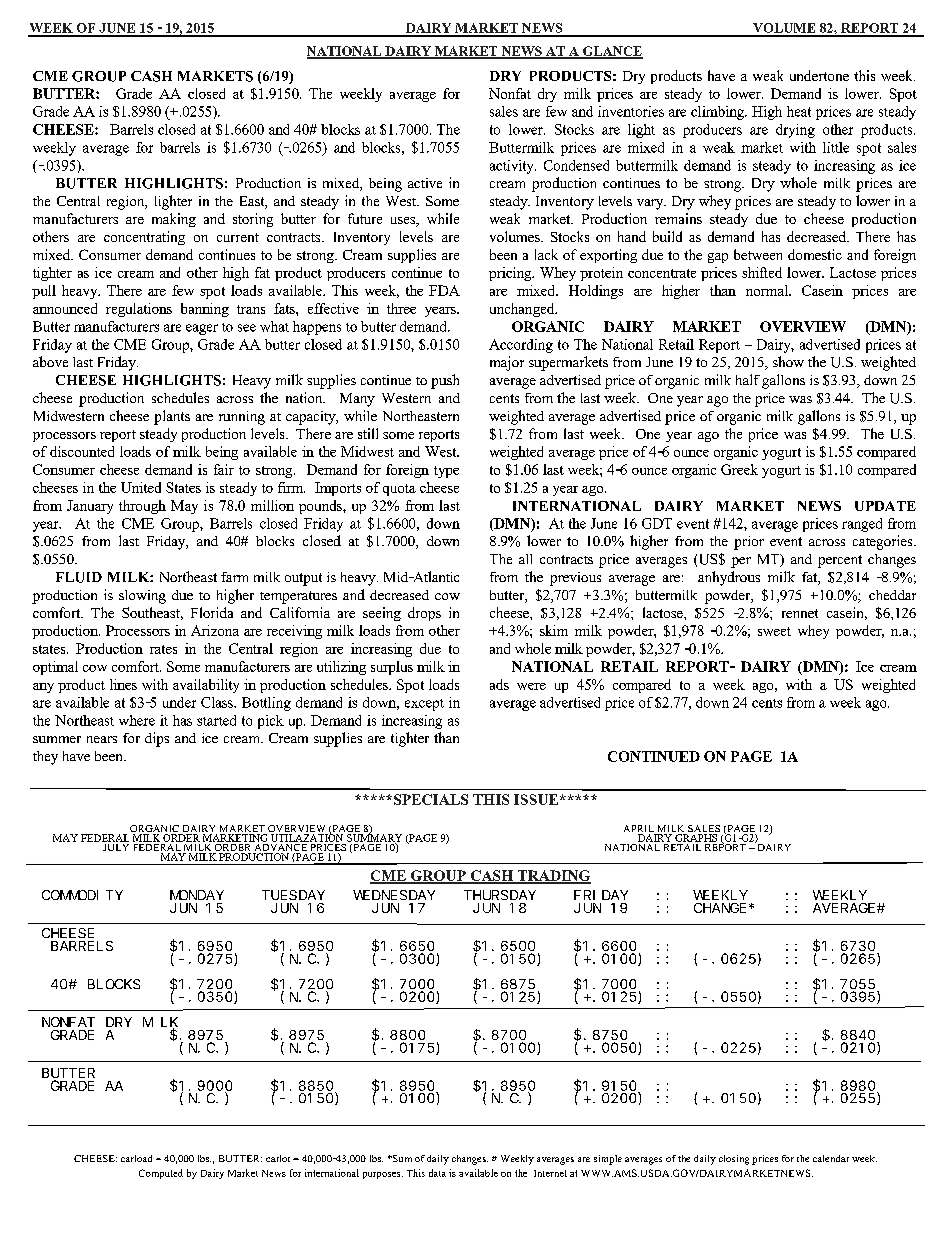 The image size is (952, 1233). What do you see at coordinates (424, 614) in the document?
I see `drops` at bounding box center [424, 614].
